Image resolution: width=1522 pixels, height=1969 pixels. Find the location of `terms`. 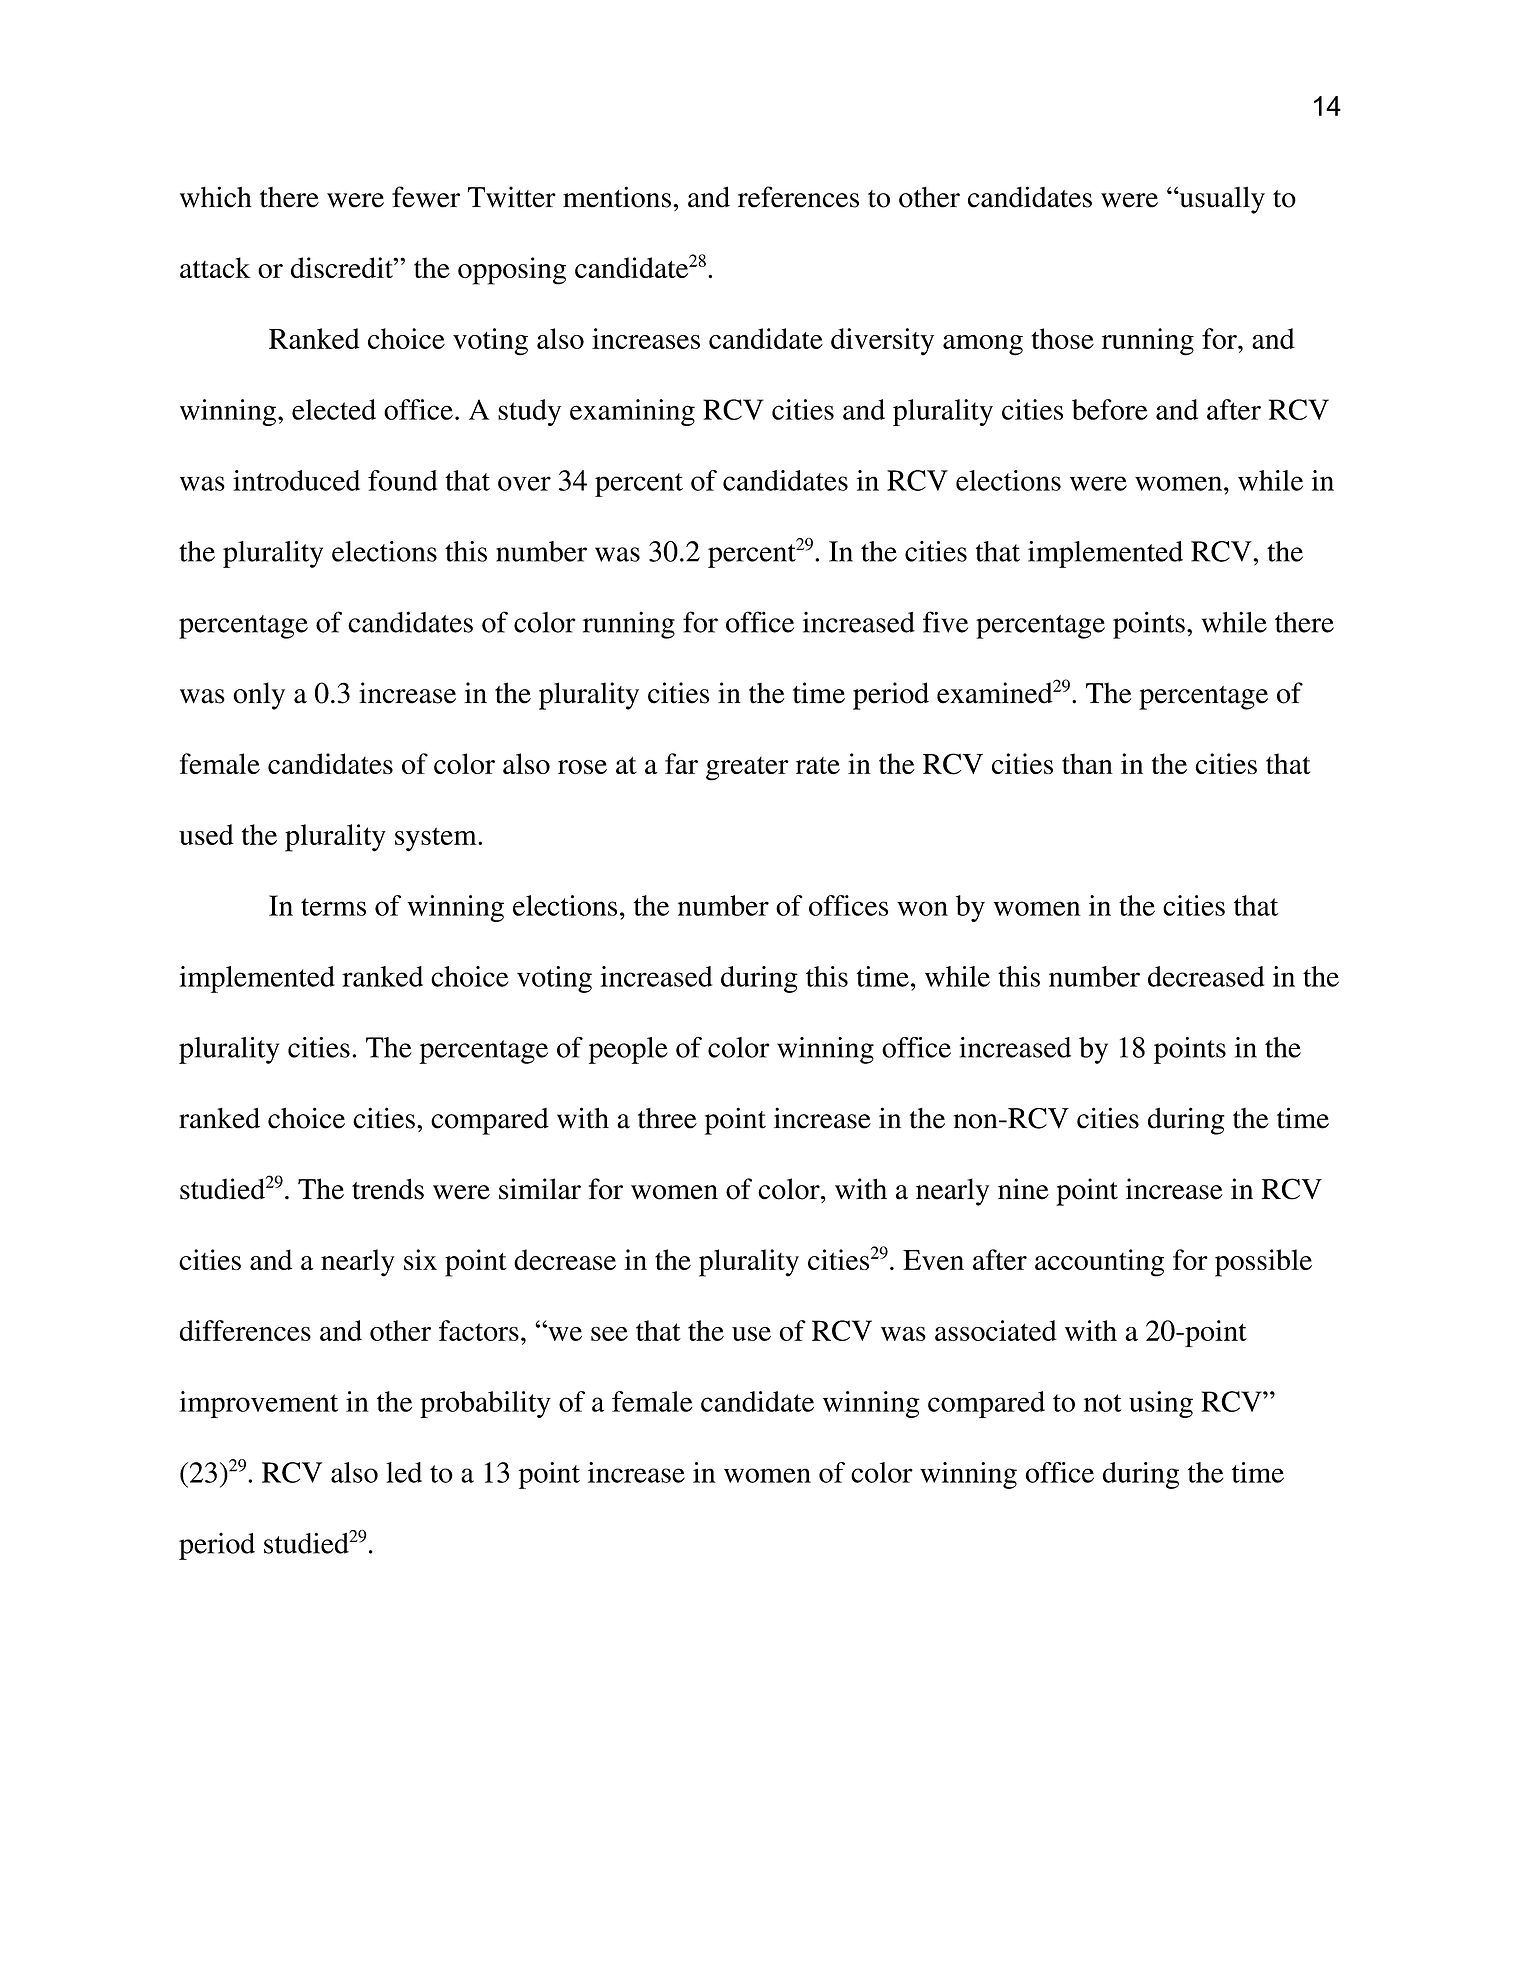

terms is located at coordinates (333, 907).
